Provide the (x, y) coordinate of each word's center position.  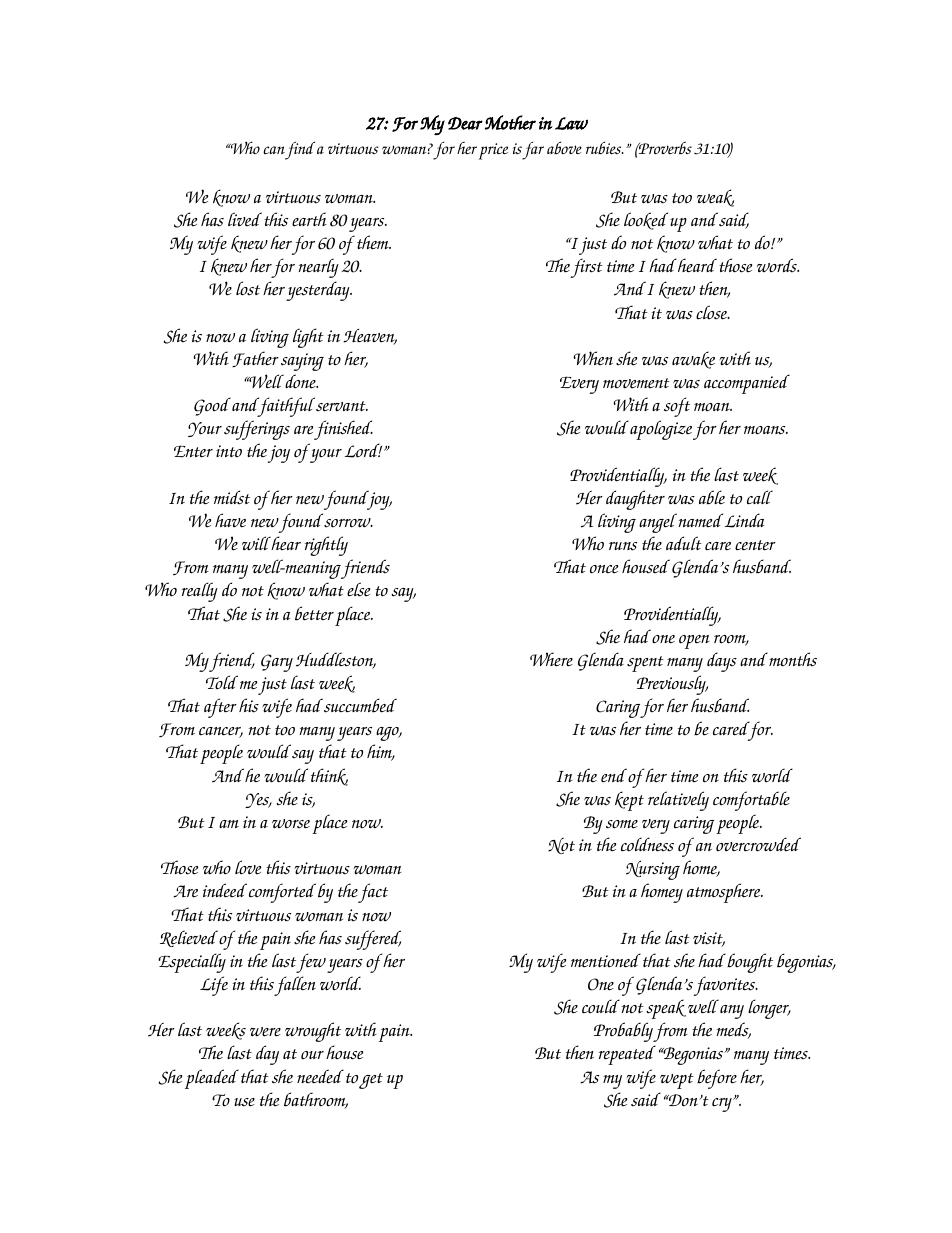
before (717, 1079)
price (493, 151)
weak (715, 198)
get (371, 1081)
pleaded (212, 1079)
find (300, 150)
